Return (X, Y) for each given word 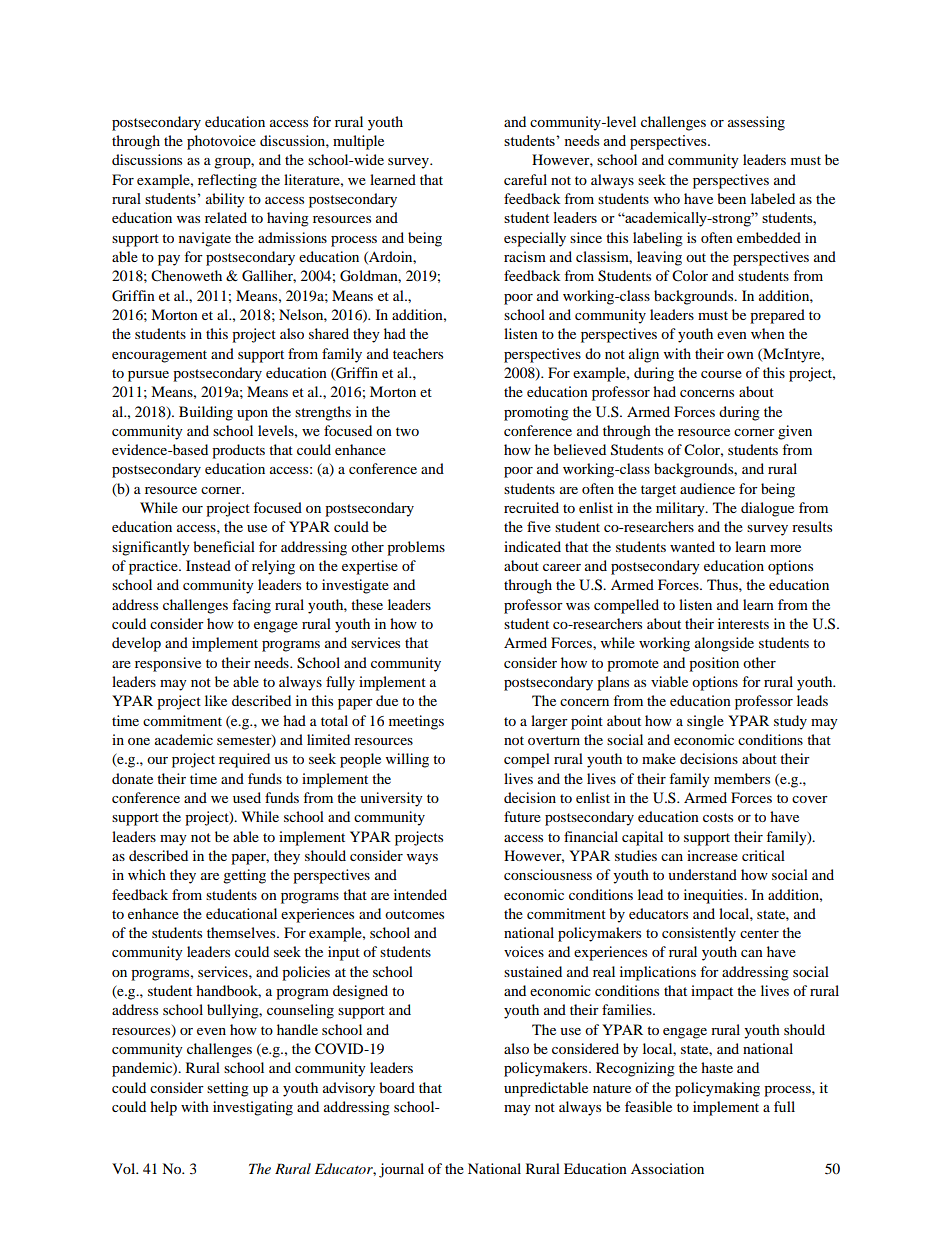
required (244, 760)
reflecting (227, 181)
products (238, 451)
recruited (531, 507)
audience (707, 488)
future (522, 816)
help (163, 1108)
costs (718, 817)
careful (525, 179)
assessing (756, 123)
